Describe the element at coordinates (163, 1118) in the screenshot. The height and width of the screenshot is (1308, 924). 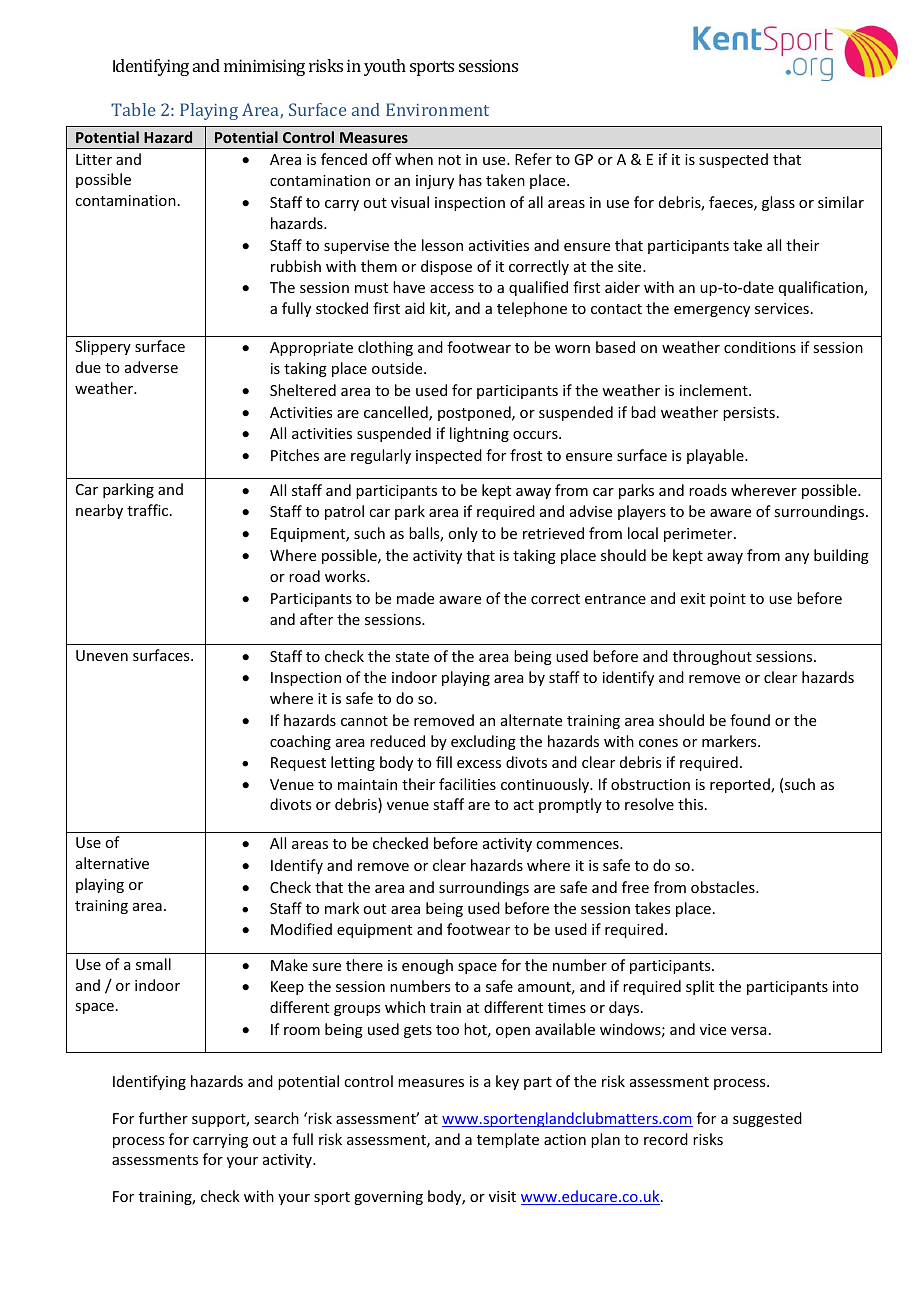
I see `further` at that location.
